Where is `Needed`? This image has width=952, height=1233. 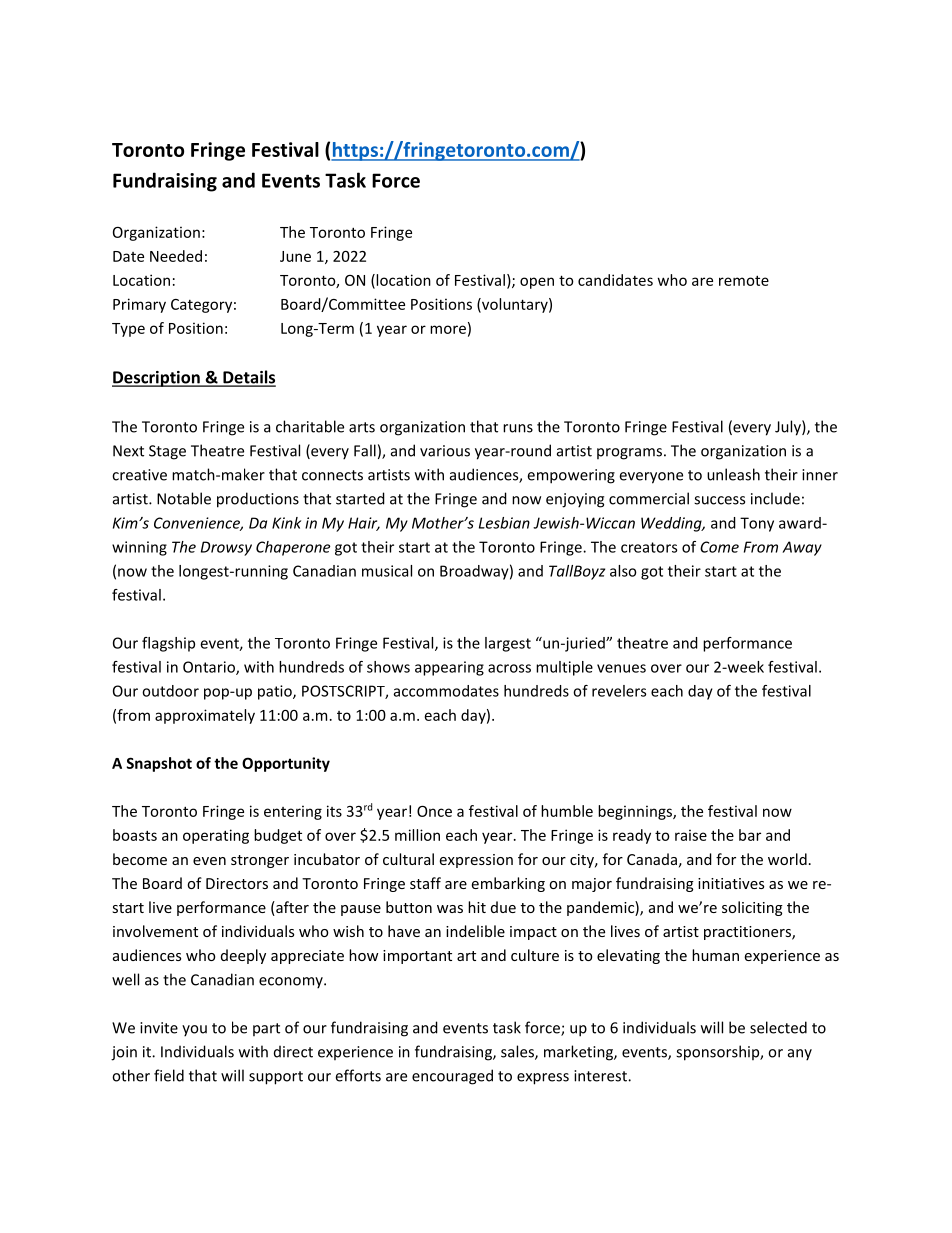
Needed is located at coordinates (176, 256).
